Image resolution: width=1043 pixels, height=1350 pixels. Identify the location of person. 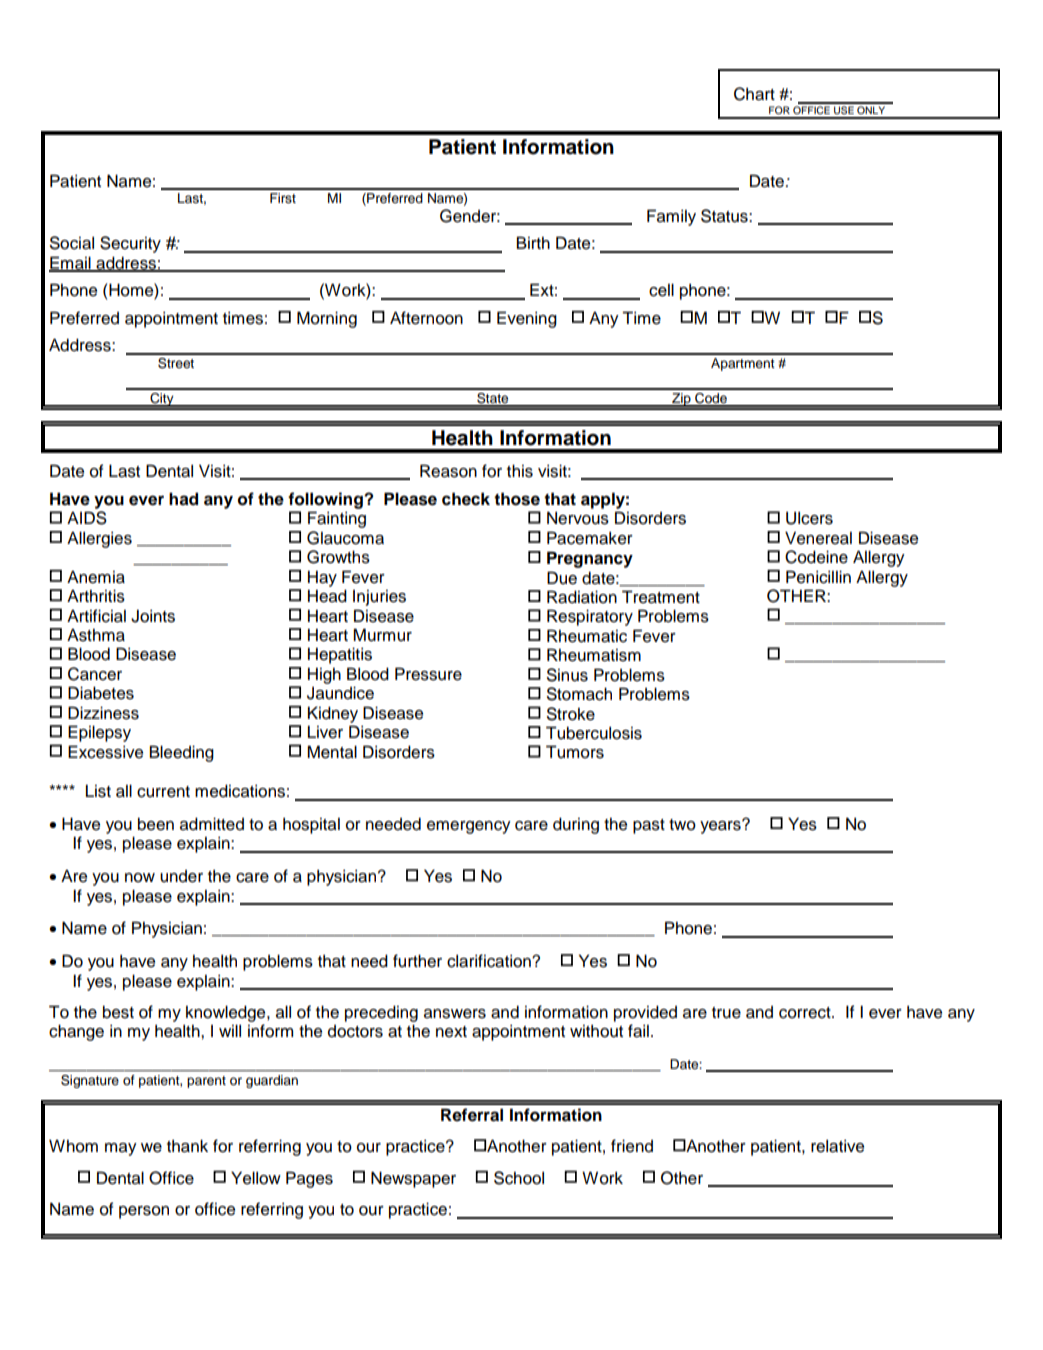
(144, 1212).
